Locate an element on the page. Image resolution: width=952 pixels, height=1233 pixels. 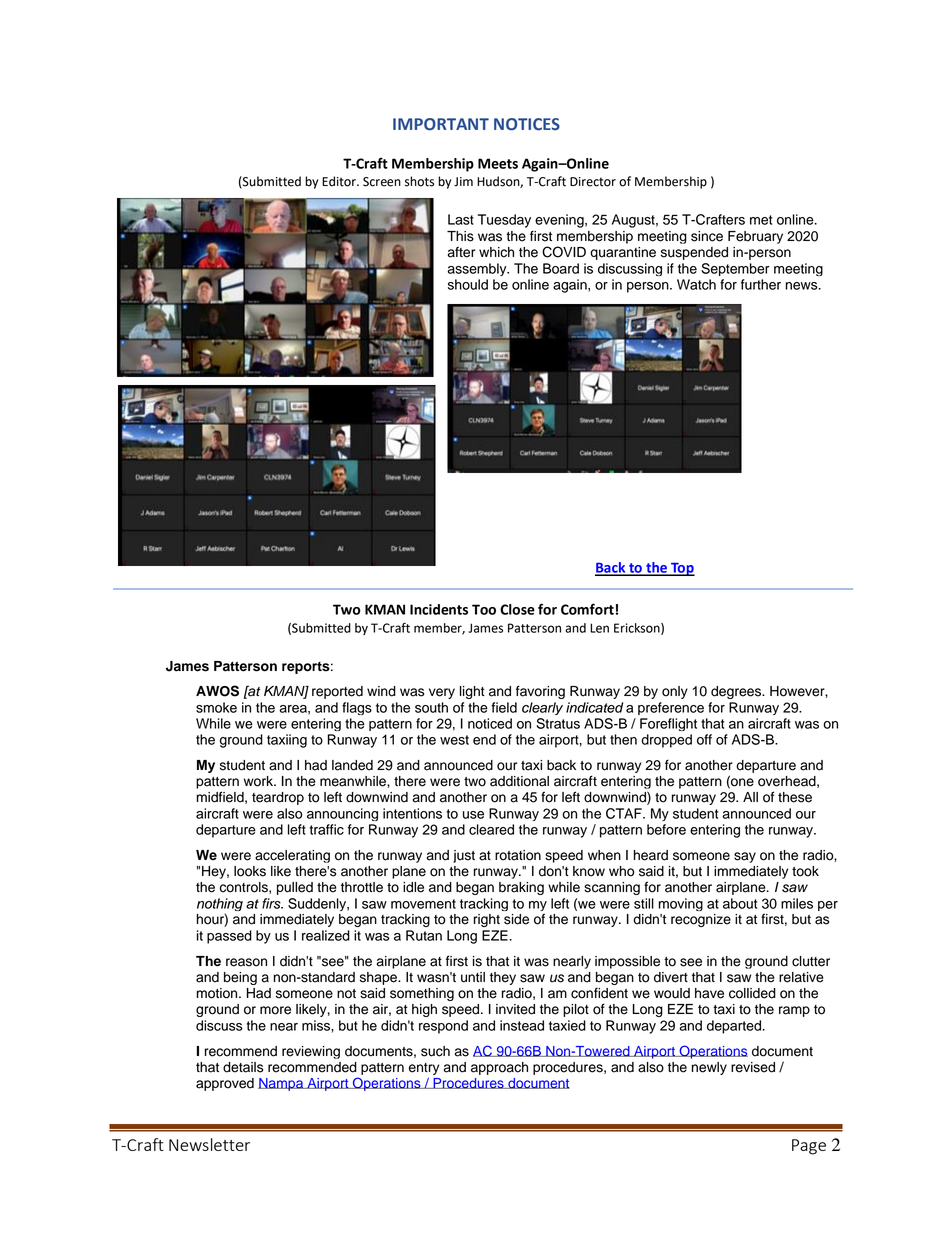
teardrop is located at coordinates (278, 798).
